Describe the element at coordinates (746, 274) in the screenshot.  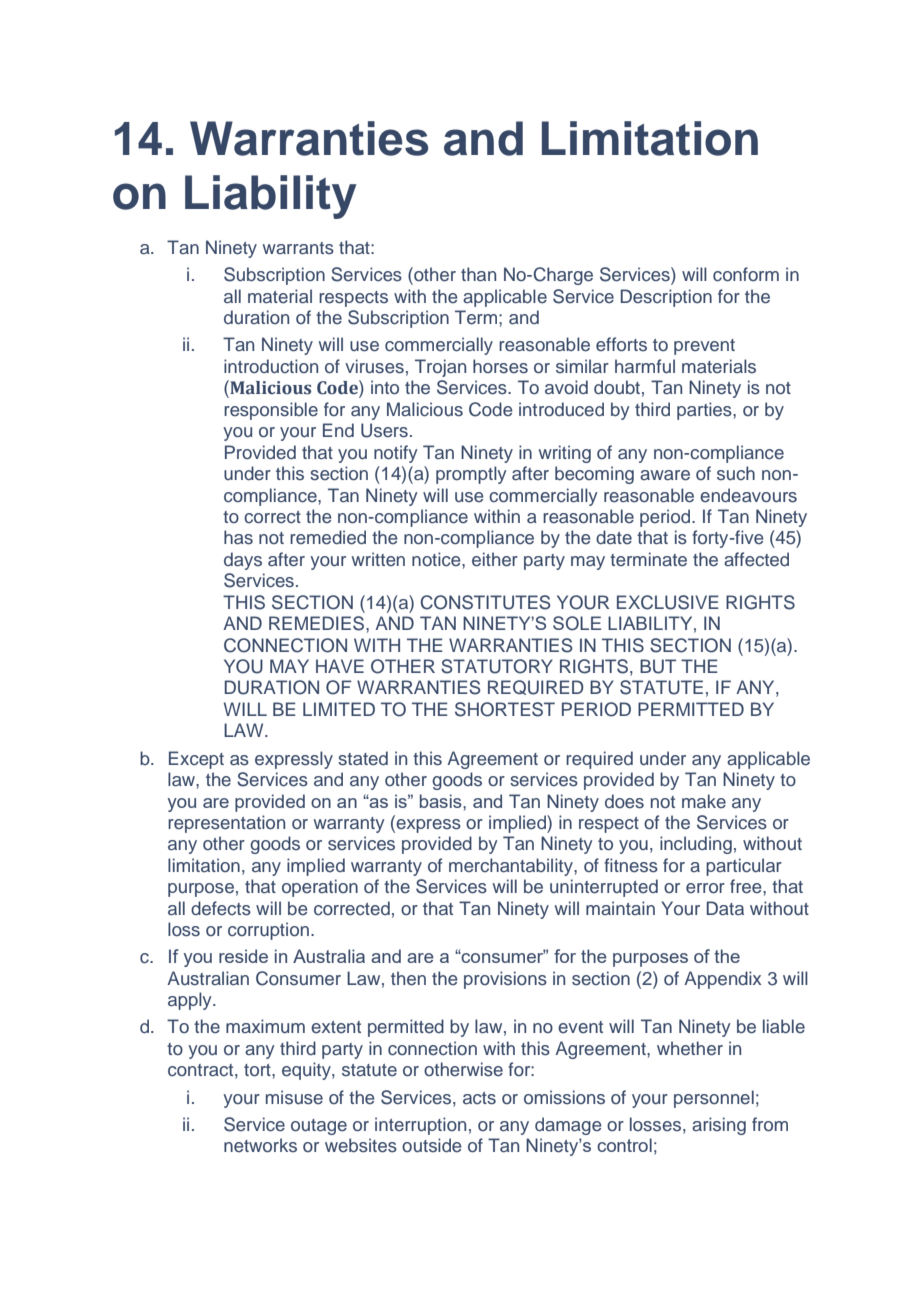
I see `conform` at that location.
